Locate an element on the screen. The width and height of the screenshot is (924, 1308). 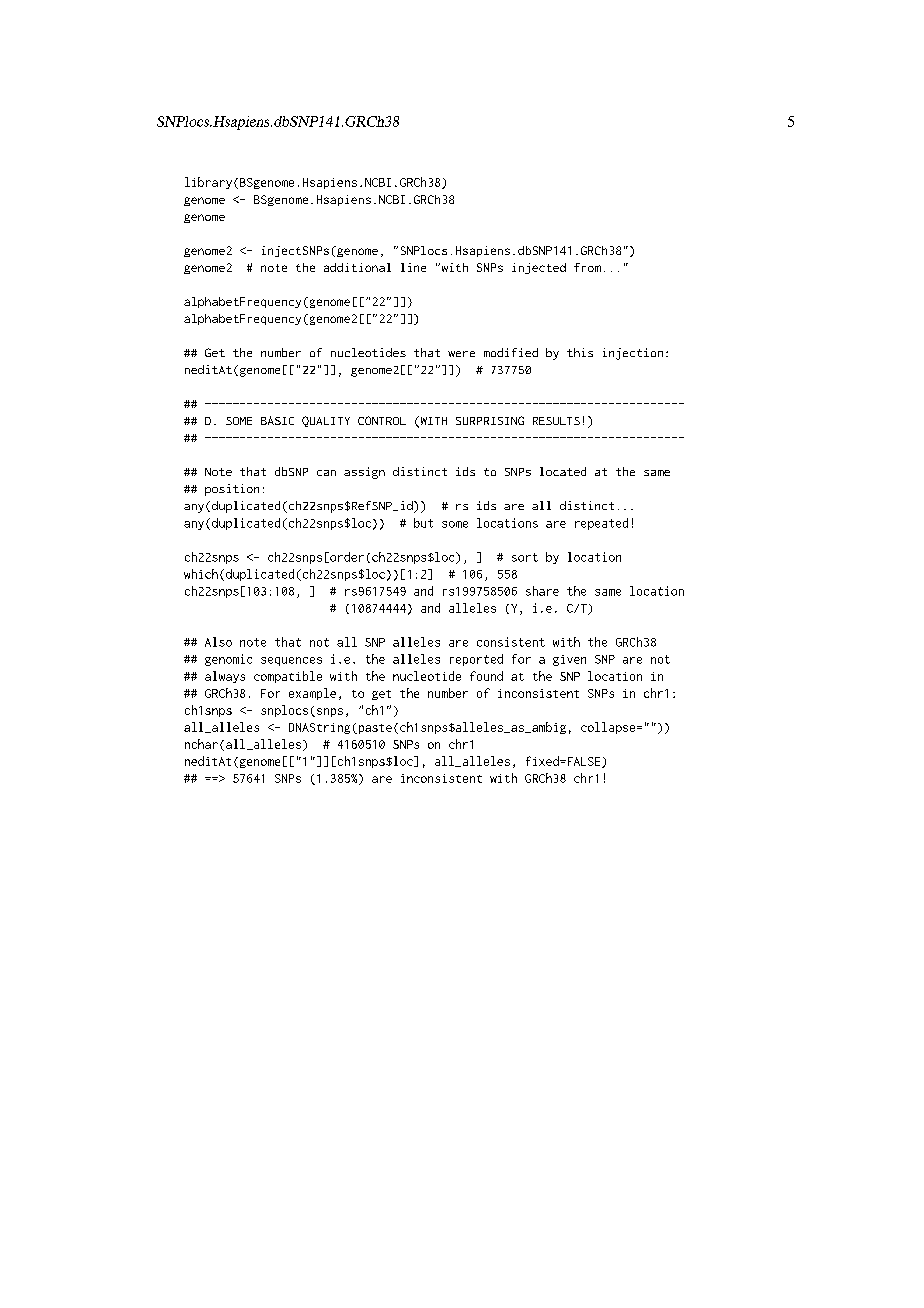
but is located at coordinates (423, 523).
